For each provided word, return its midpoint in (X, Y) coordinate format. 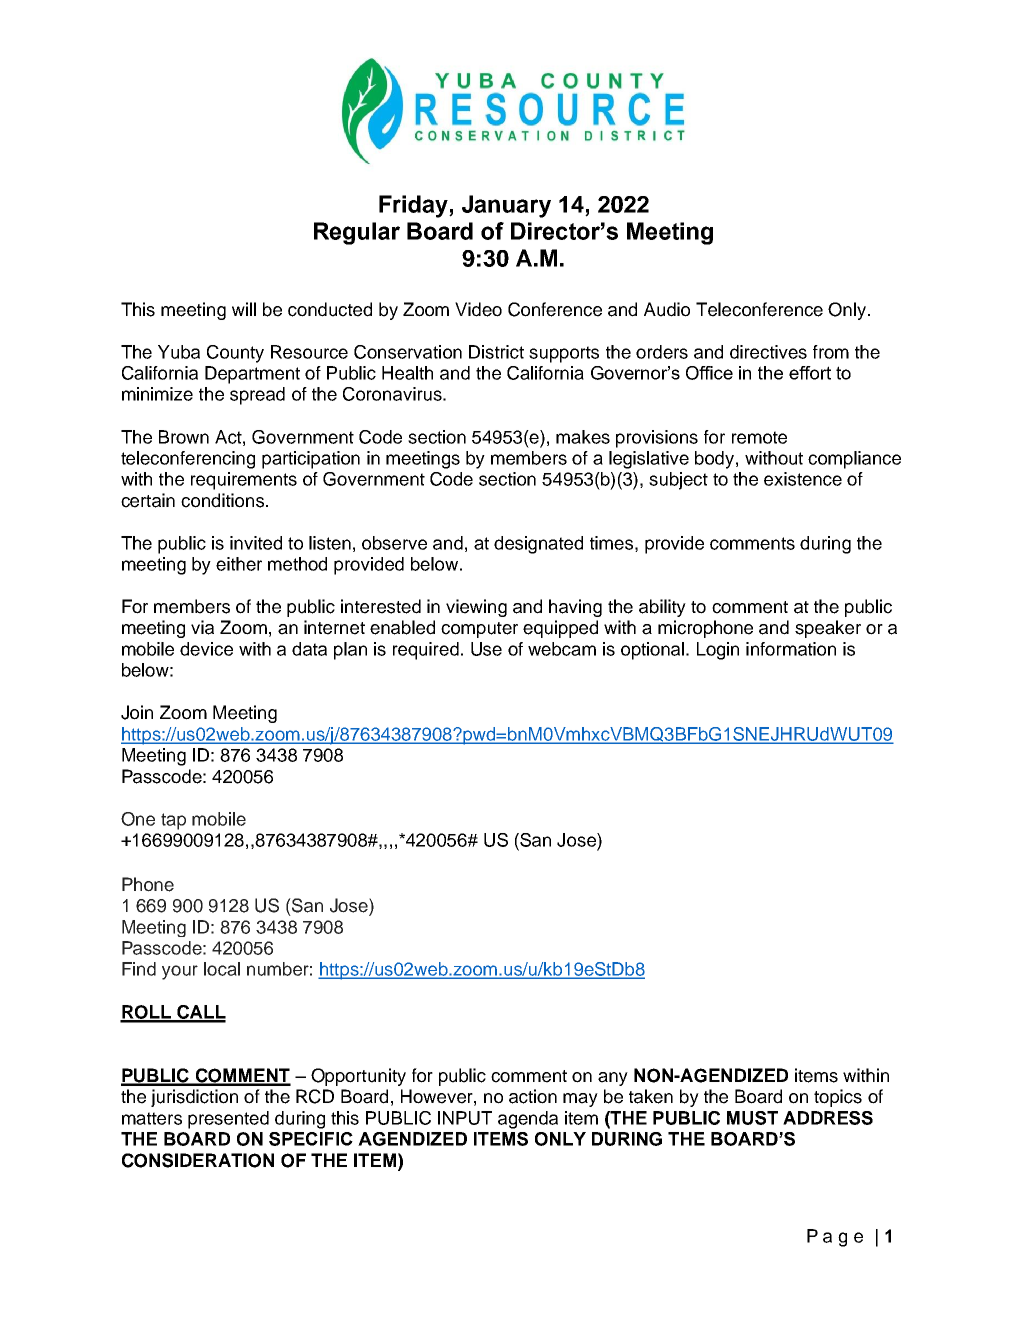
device (206, 649)
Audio (667, 309)
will (244, 309)
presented (228, 1120)
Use (486, 649)
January (506, 206)
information (791, 649)
